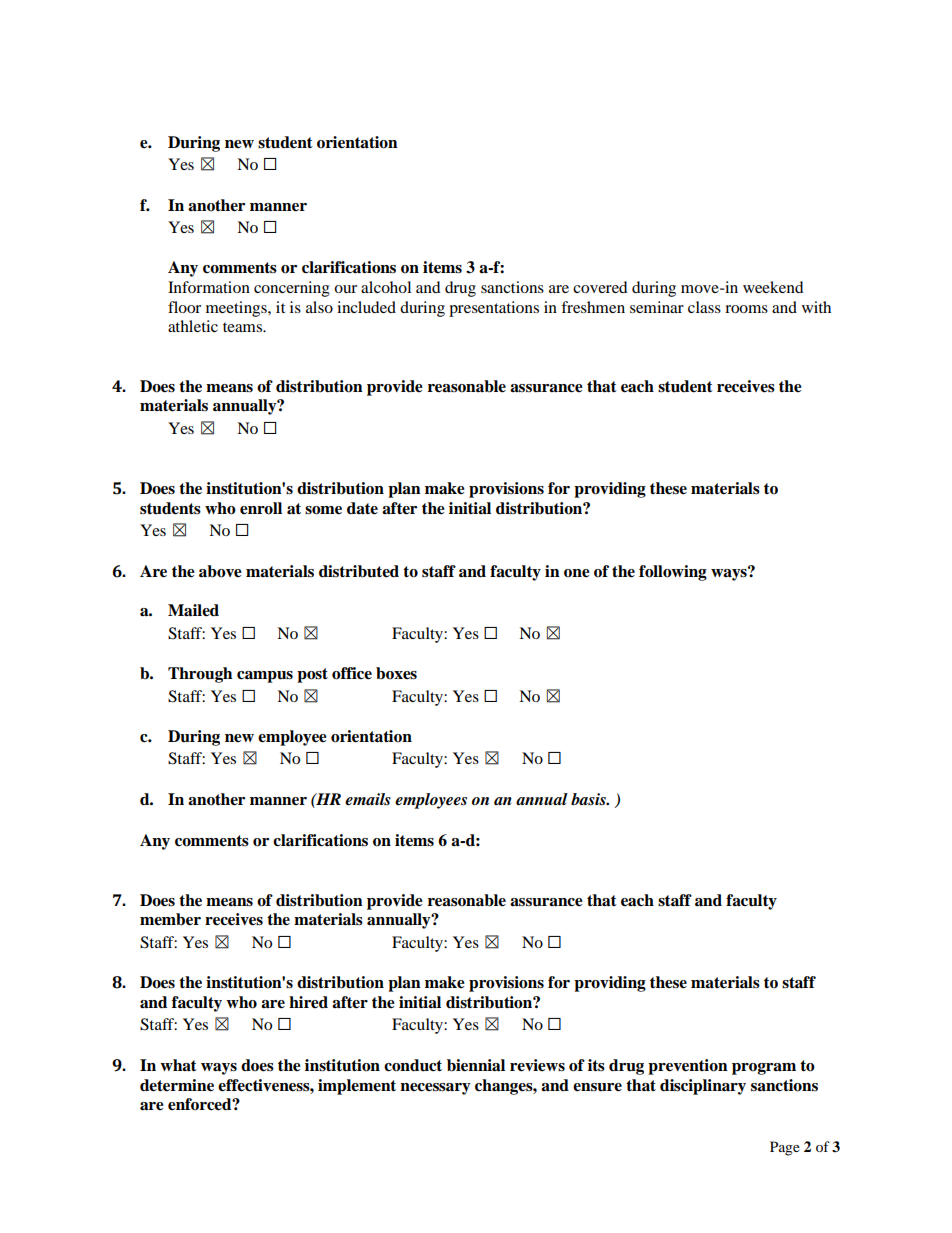 This document has height=1233, width=952. Describe the element at coordinates (368, 799) in the document. I see `emails` at that location.
